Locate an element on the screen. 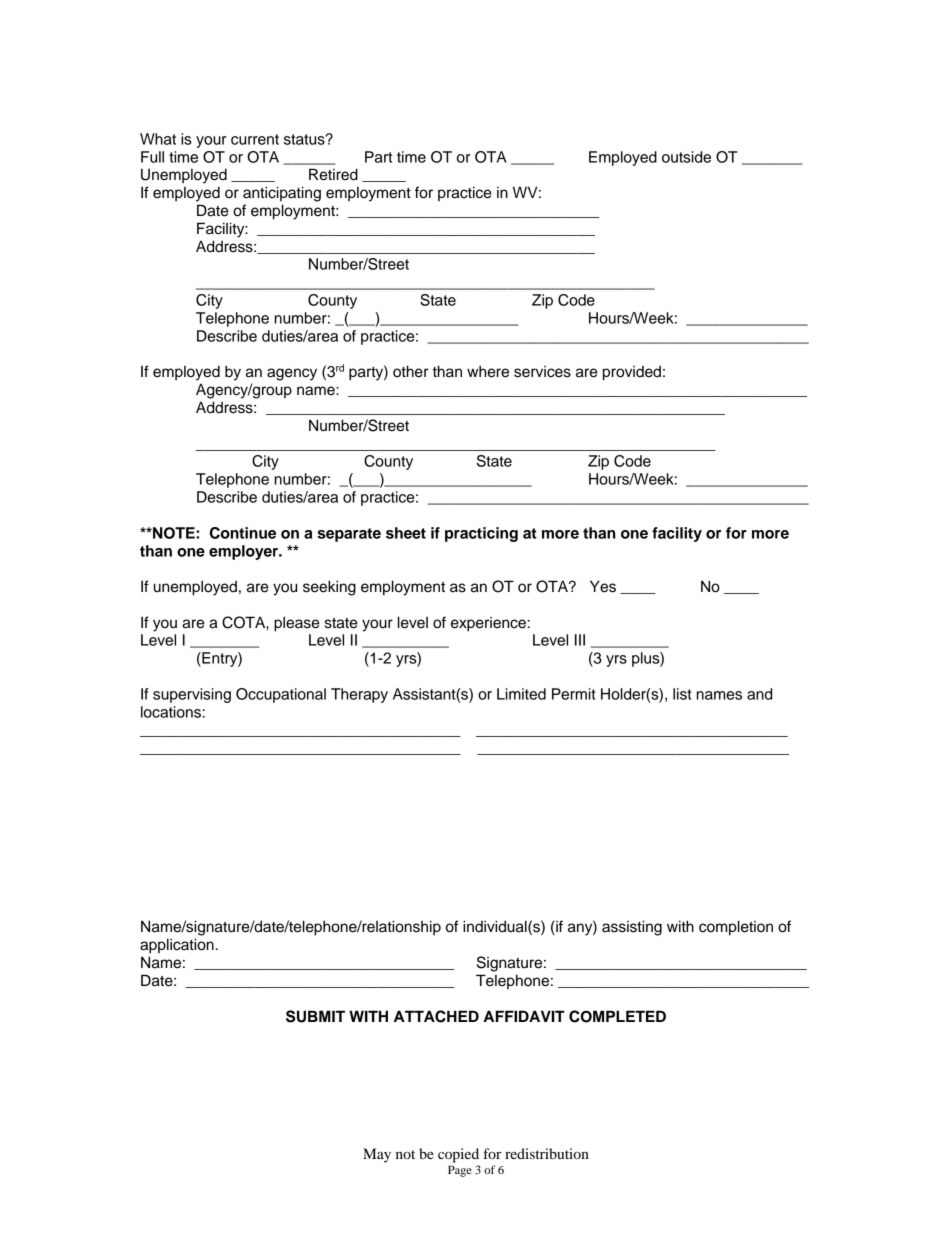  list is located at coordinates (682, 694).
